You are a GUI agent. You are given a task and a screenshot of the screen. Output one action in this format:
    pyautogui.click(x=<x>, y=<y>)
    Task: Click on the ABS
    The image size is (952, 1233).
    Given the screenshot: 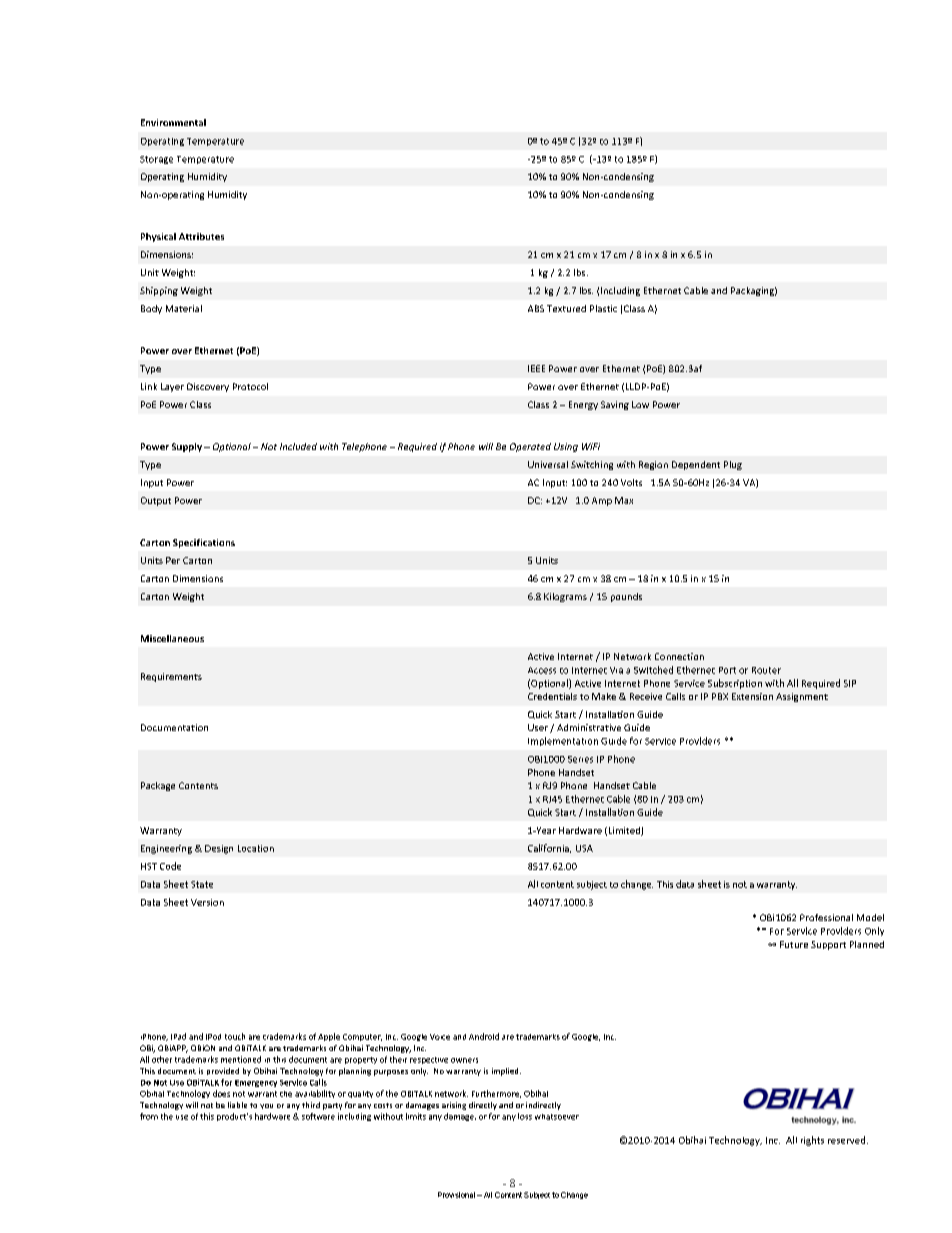 What is the action you would take?
    pyautogui.click(x=536, y=308)
